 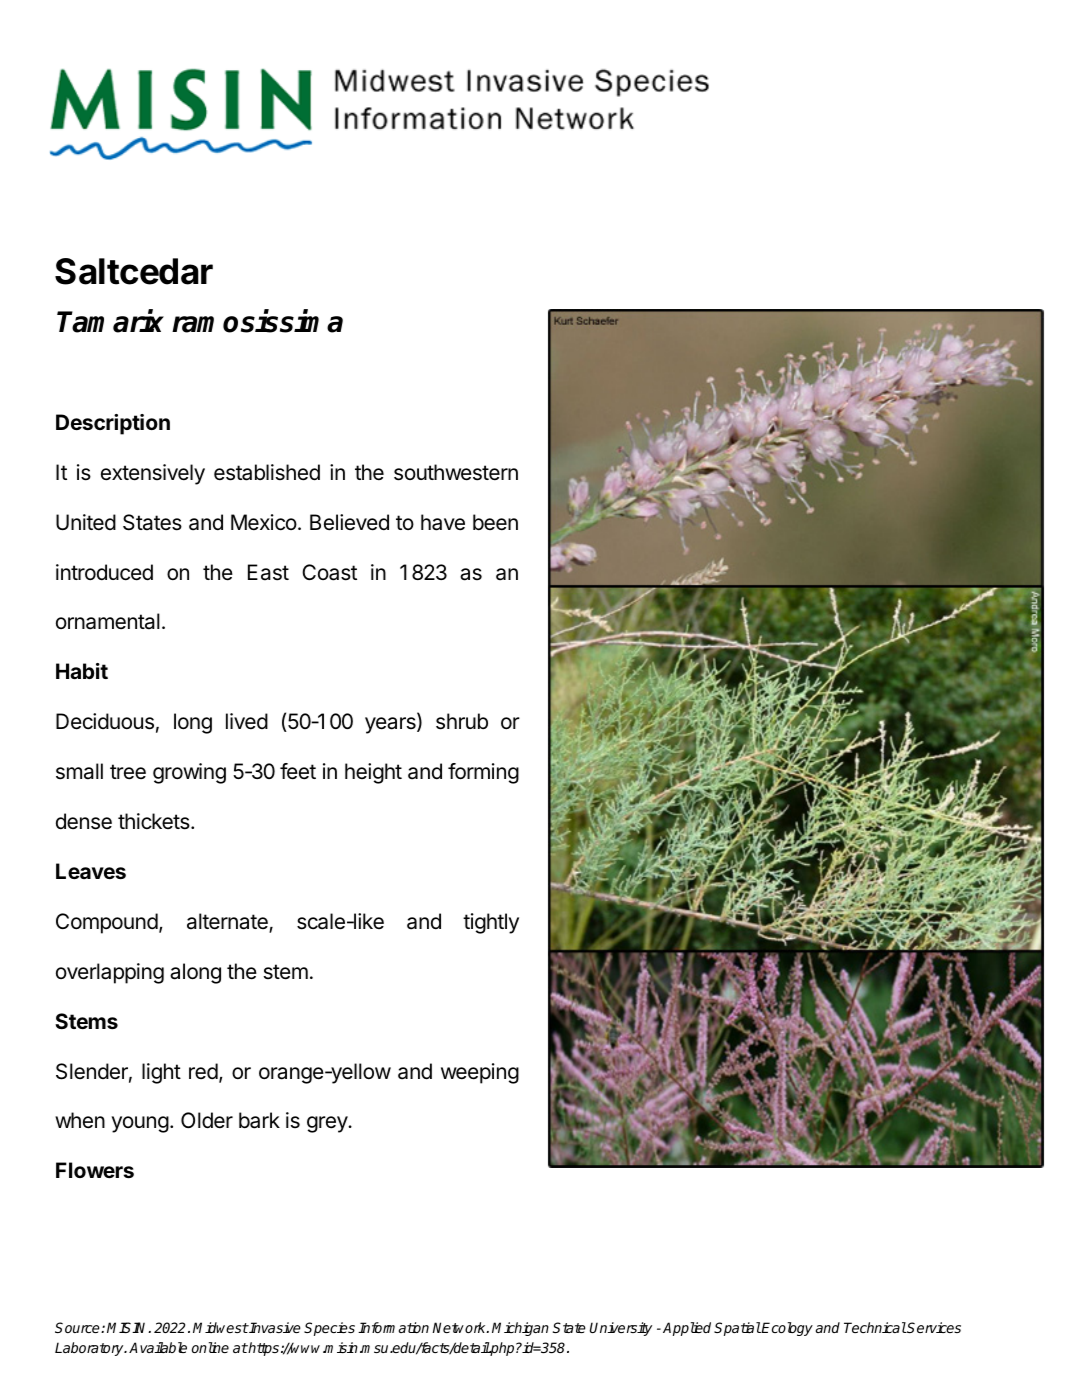 What do you see at coordinates (228, 922) in the screenshot?
I see `alternate` at bounding box center [228, 922].
